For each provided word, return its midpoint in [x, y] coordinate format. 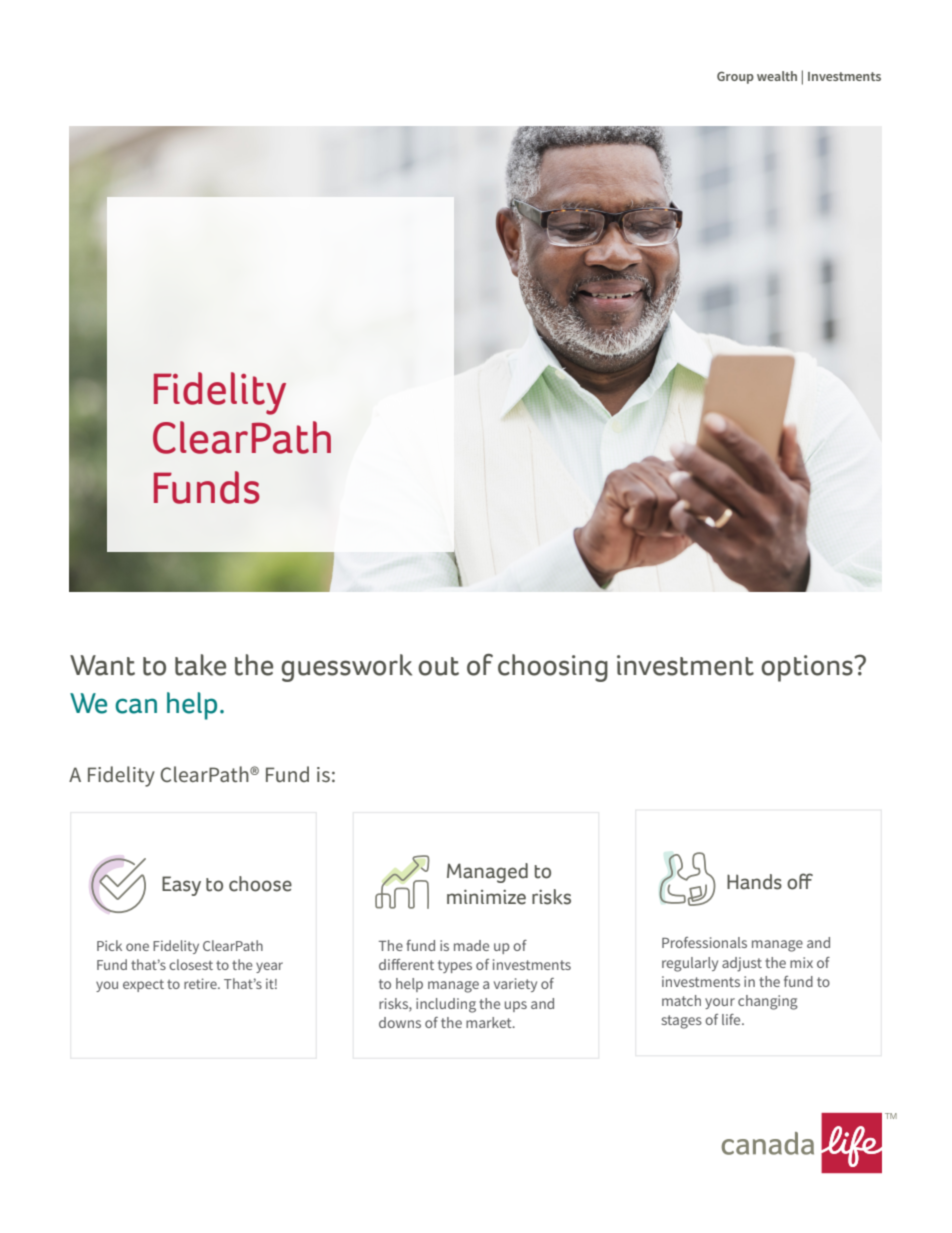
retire [201, 983]
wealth [777, 76]
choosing [553, 668]
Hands [754, 882]
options [808, 668]
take [200, 665]
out [438, 666]
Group [735, 77]
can [136, 706]
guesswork [346, 668]
